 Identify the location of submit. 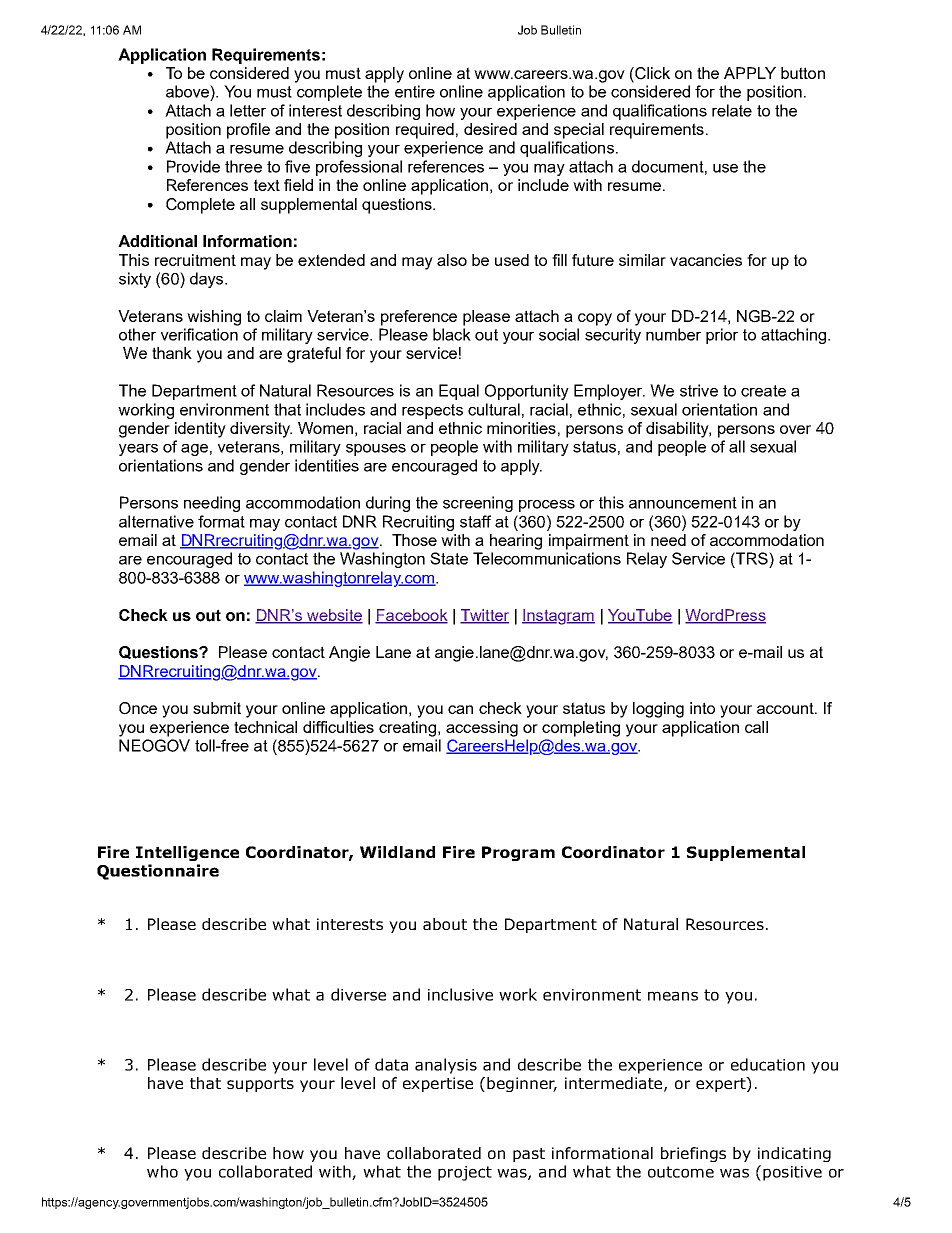
(217, 708).
